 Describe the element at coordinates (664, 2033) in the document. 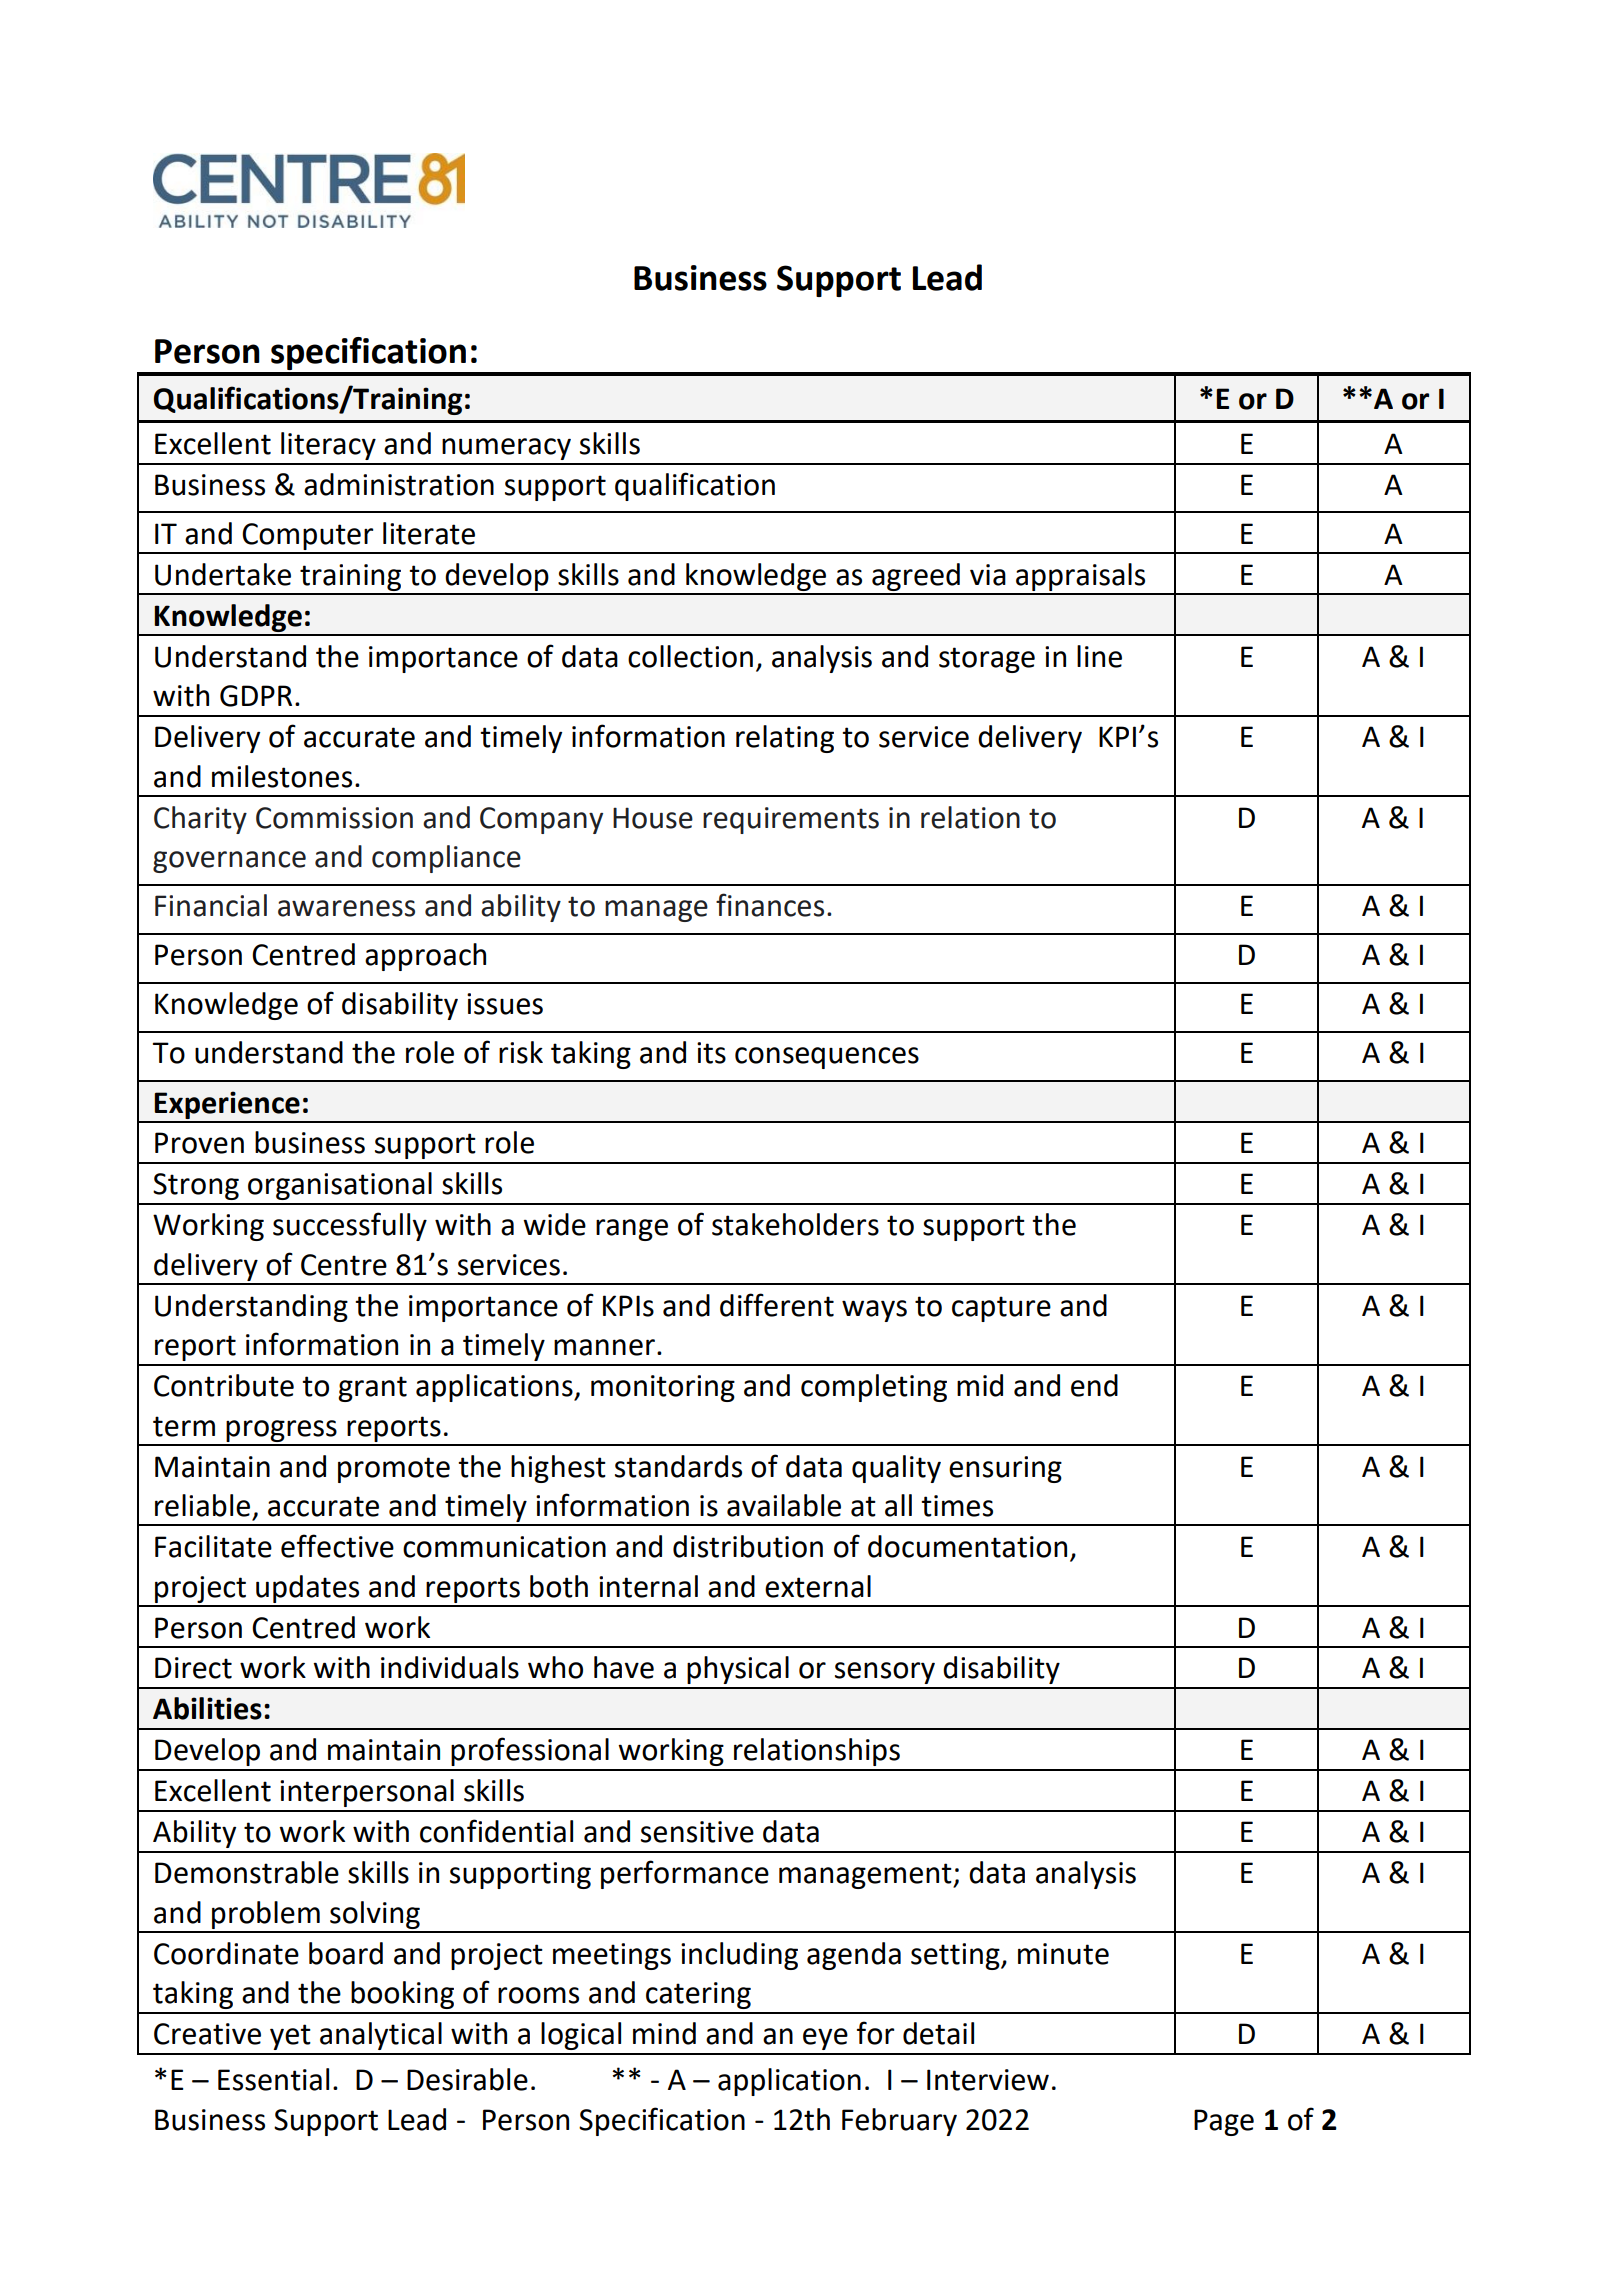

I see `mind` at that location.
